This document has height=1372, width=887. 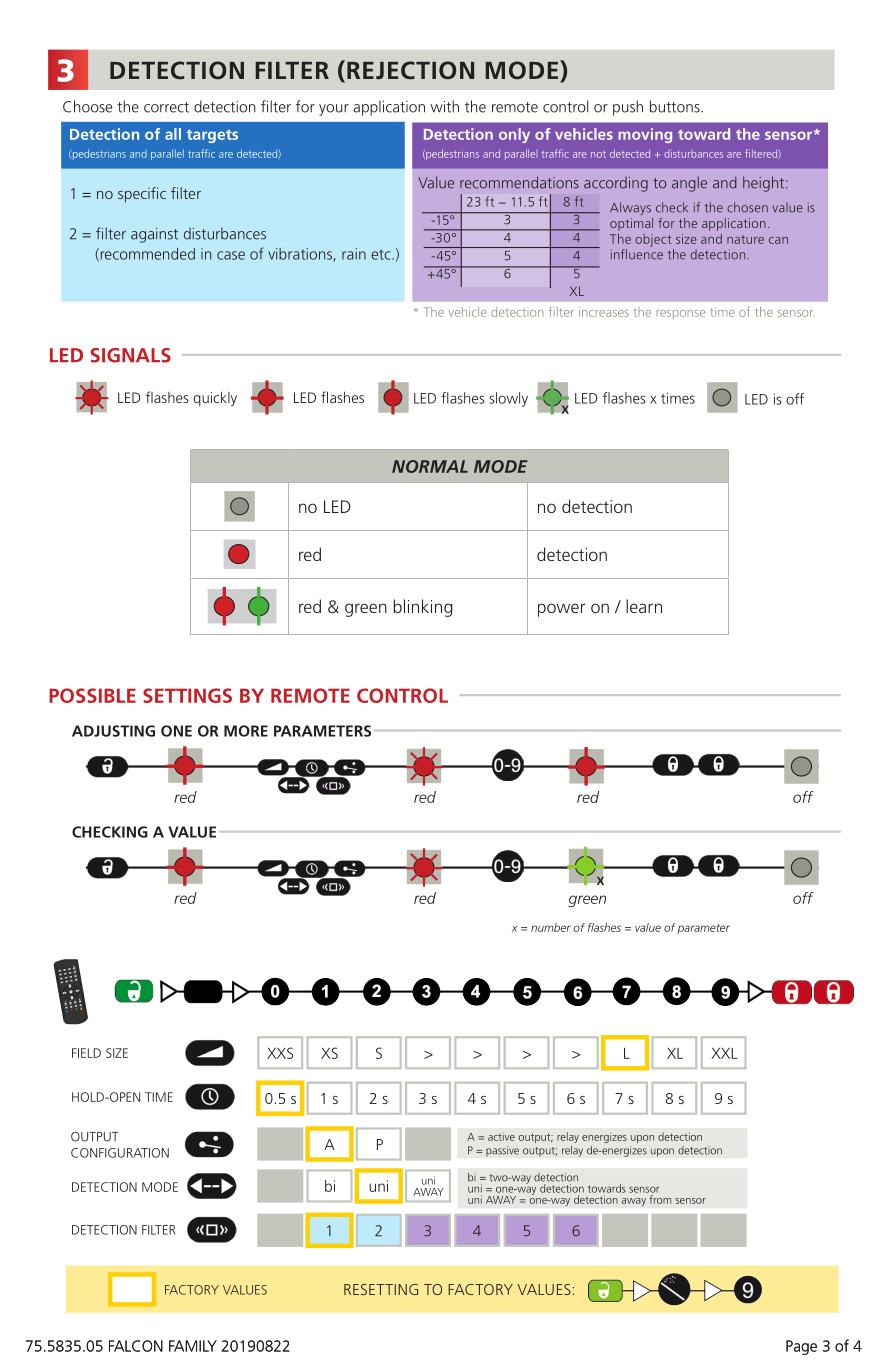 What do you see at coordinates (86, 1053) in the document?
I see `FIELD` at bounding box center [86, 1053].
